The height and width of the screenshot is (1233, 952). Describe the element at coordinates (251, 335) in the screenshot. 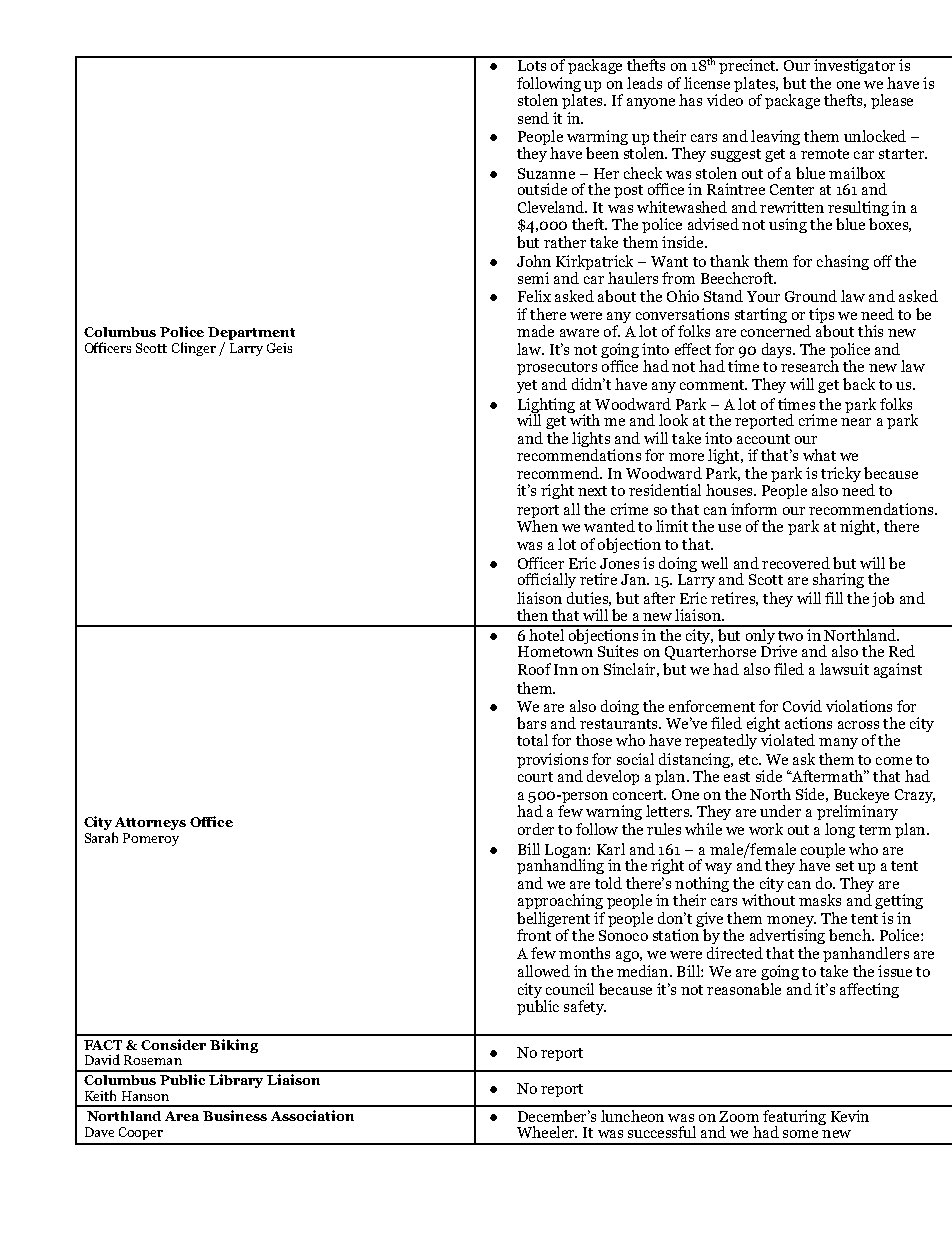

I see `Department` at that location.
